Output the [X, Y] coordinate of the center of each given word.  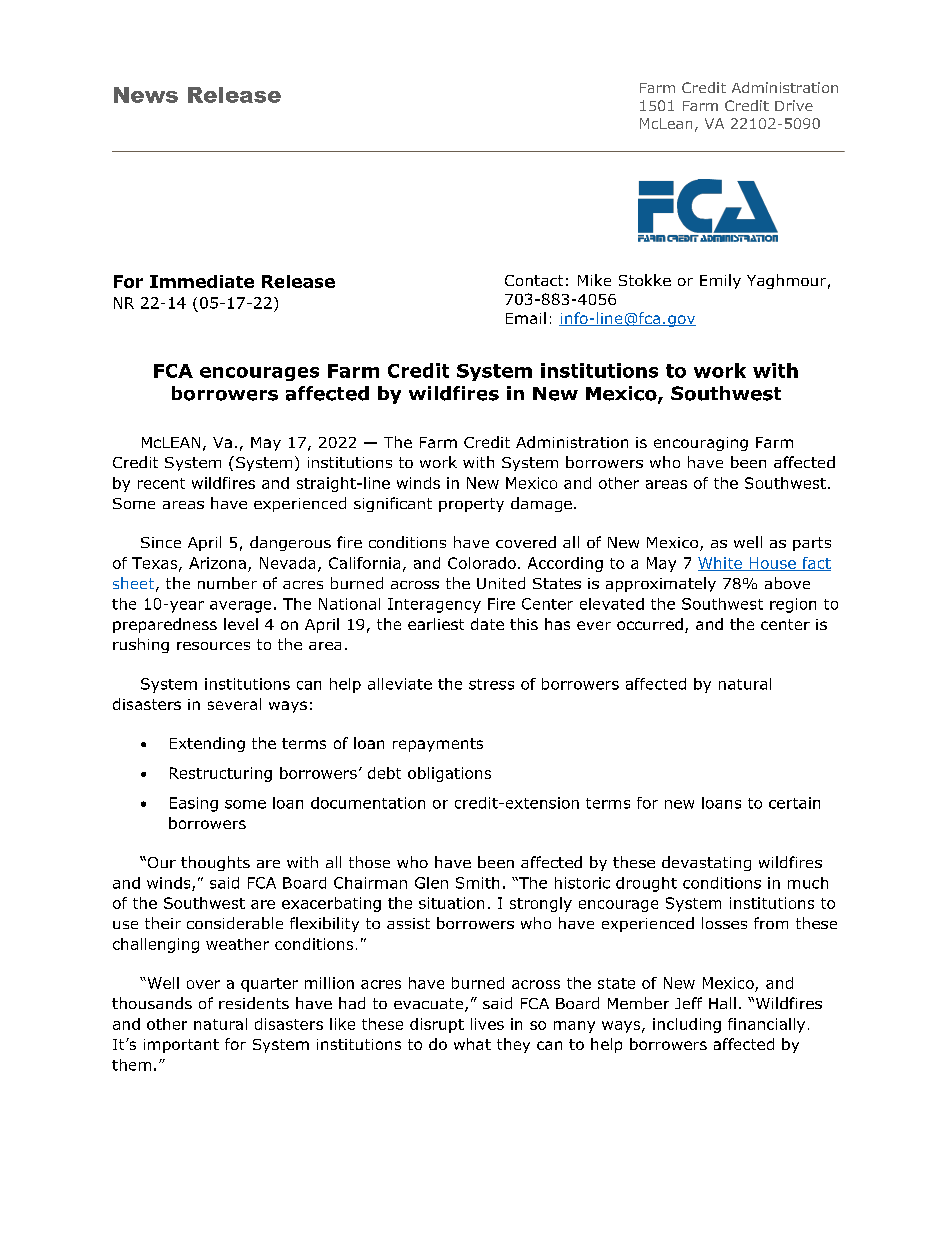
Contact [534, 280]
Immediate [202, 281]
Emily [720, 281]
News [146, 95]
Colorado [482, 563]
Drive [794, 105]
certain [794, 803]
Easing [194, 804]
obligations [449, 774]
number [227, 583]
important [181, 1046]
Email [526, 318]
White [721, 564]
